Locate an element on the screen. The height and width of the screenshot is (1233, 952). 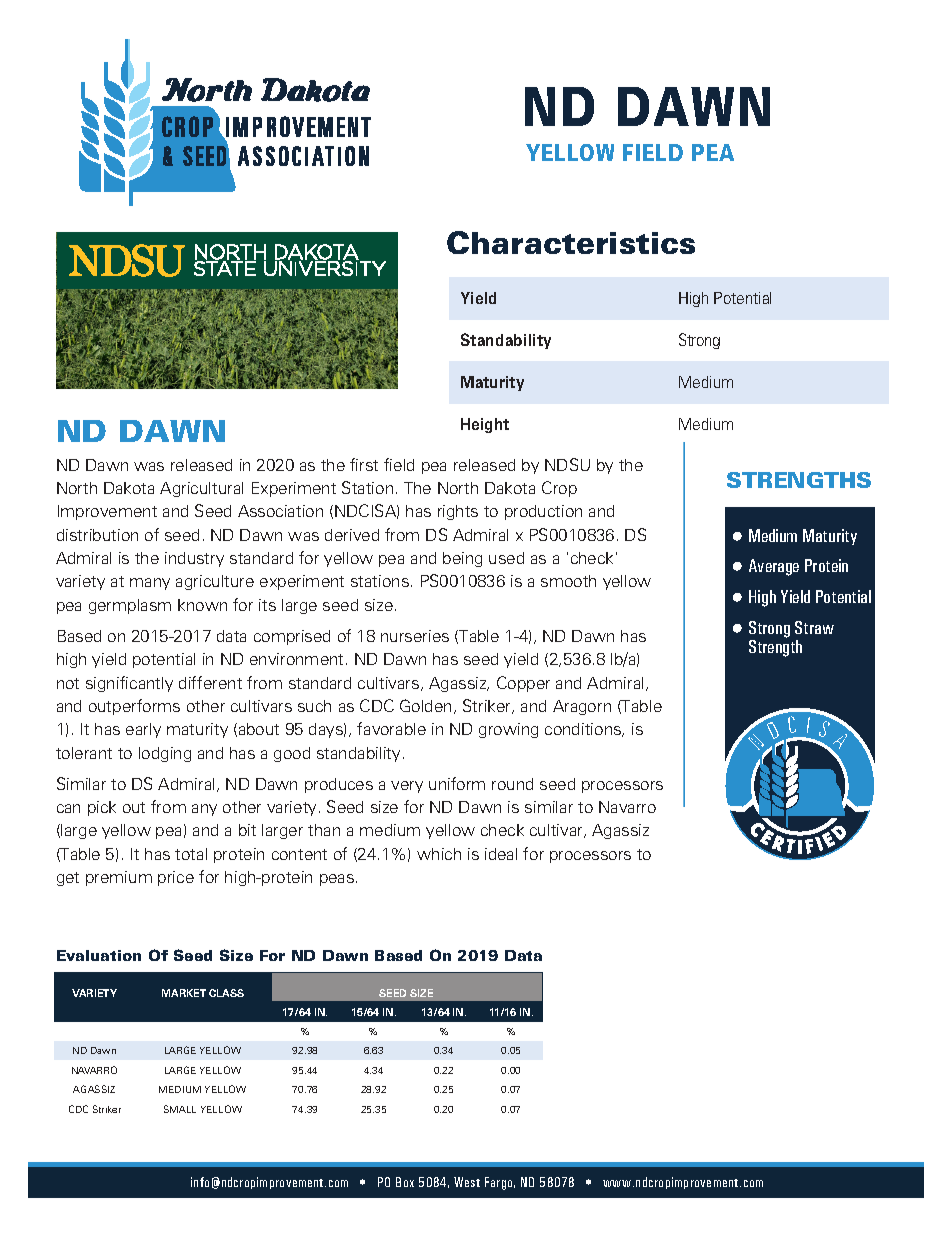
Agricultural is located at coordinates (201, 489).
